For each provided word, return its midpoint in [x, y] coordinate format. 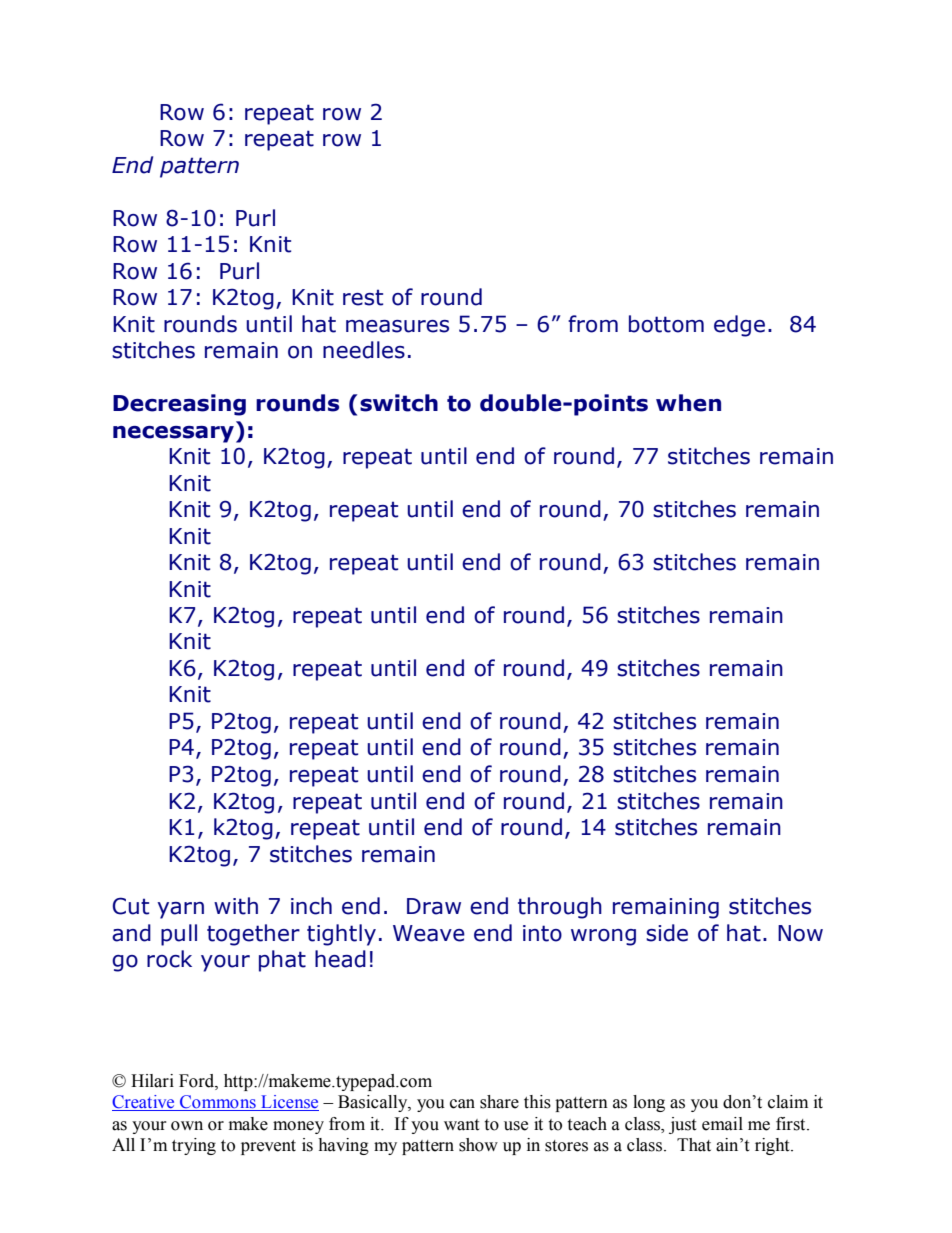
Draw [434, 906]
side [667, 933]
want [461, 1125]
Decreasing [179, 405]
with [236, 906]
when [688, 403]
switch [399, 403]
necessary [173, 434]
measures [397, 326]
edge [739, 326]
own [187, 1126]
